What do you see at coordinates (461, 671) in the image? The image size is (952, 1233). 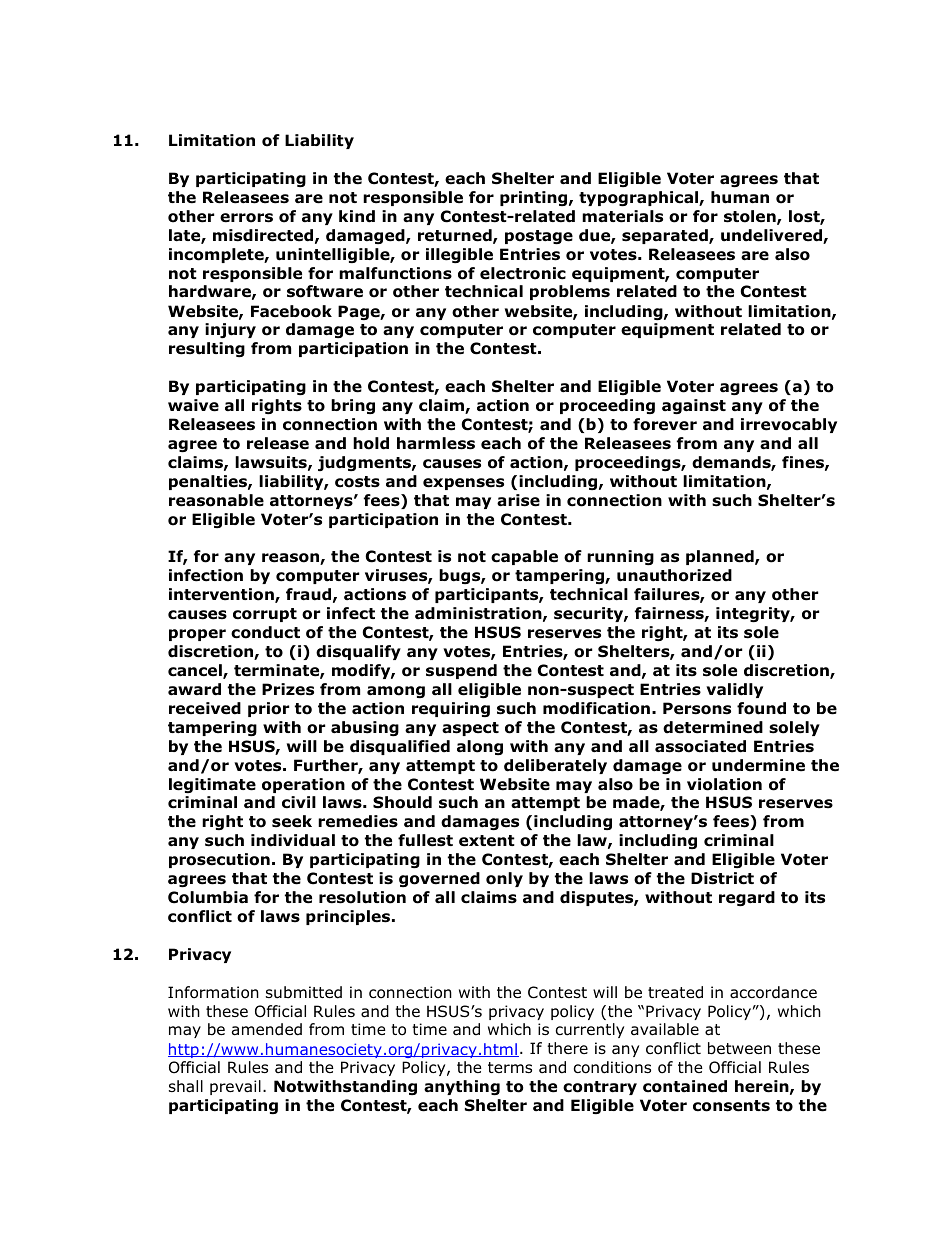 I see `suspend` at bounding box center [461, 671].
